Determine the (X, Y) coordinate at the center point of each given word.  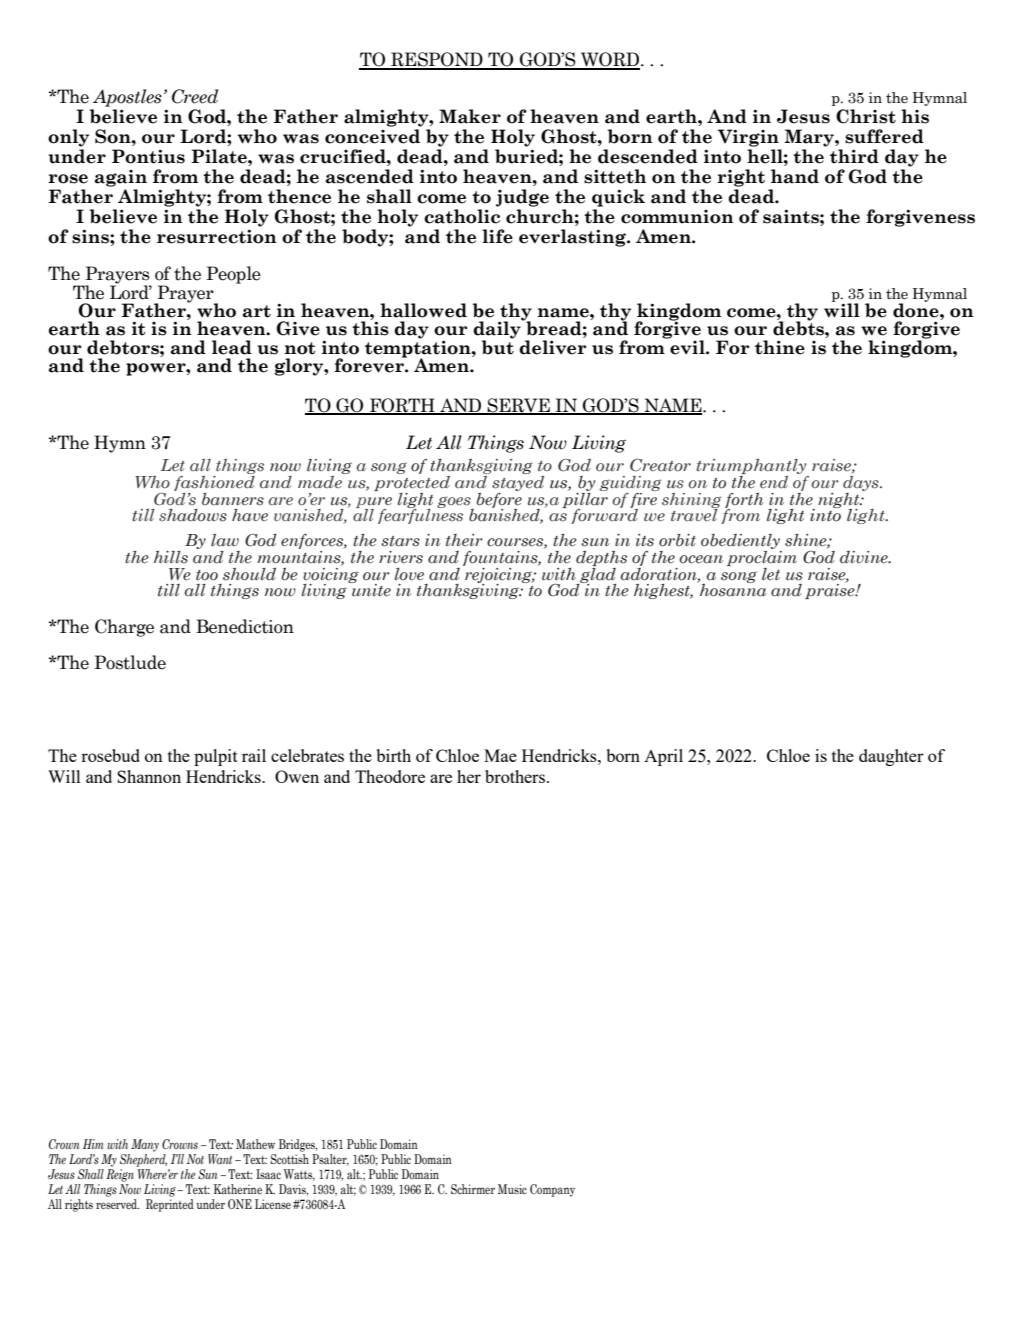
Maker (470, 116)
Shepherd (143, 1159)
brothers (516, 776)
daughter (891, 757)
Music (512, 1189)
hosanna (733, 589)
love (409, 574)
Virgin (748, 138)
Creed (195, 96)
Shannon (149, 776)
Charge (124, 628)
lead (232, 347)
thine (780, 347)
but (498, 346)
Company (552, 1190)
